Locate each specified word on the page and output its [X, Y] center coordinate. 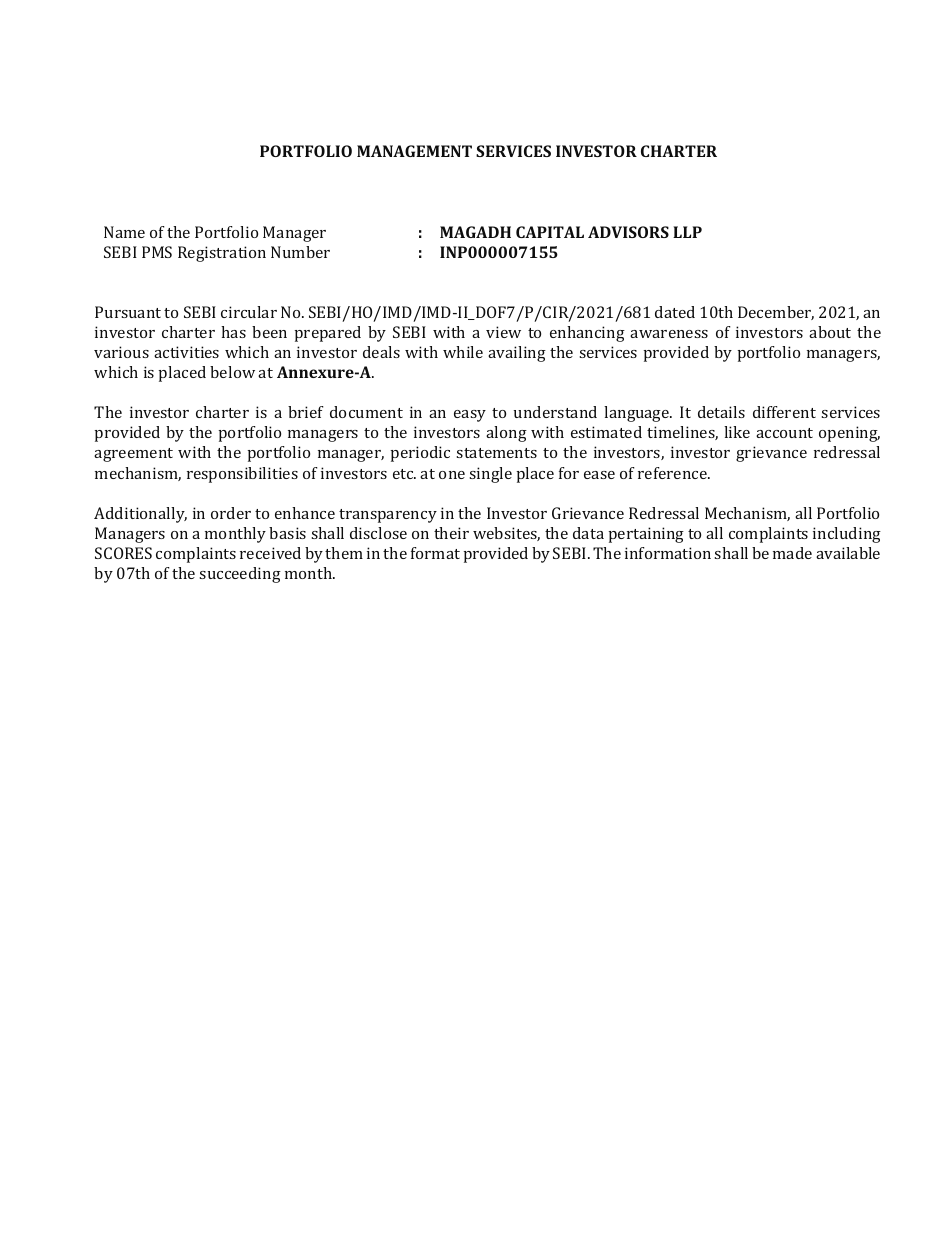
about [830, 332]
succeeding [240, 575]
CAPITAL [550, 232]
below [232, 372]
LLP [687, 232]
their [451, 533]
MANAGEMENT [414, 151]
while [463, 352]
